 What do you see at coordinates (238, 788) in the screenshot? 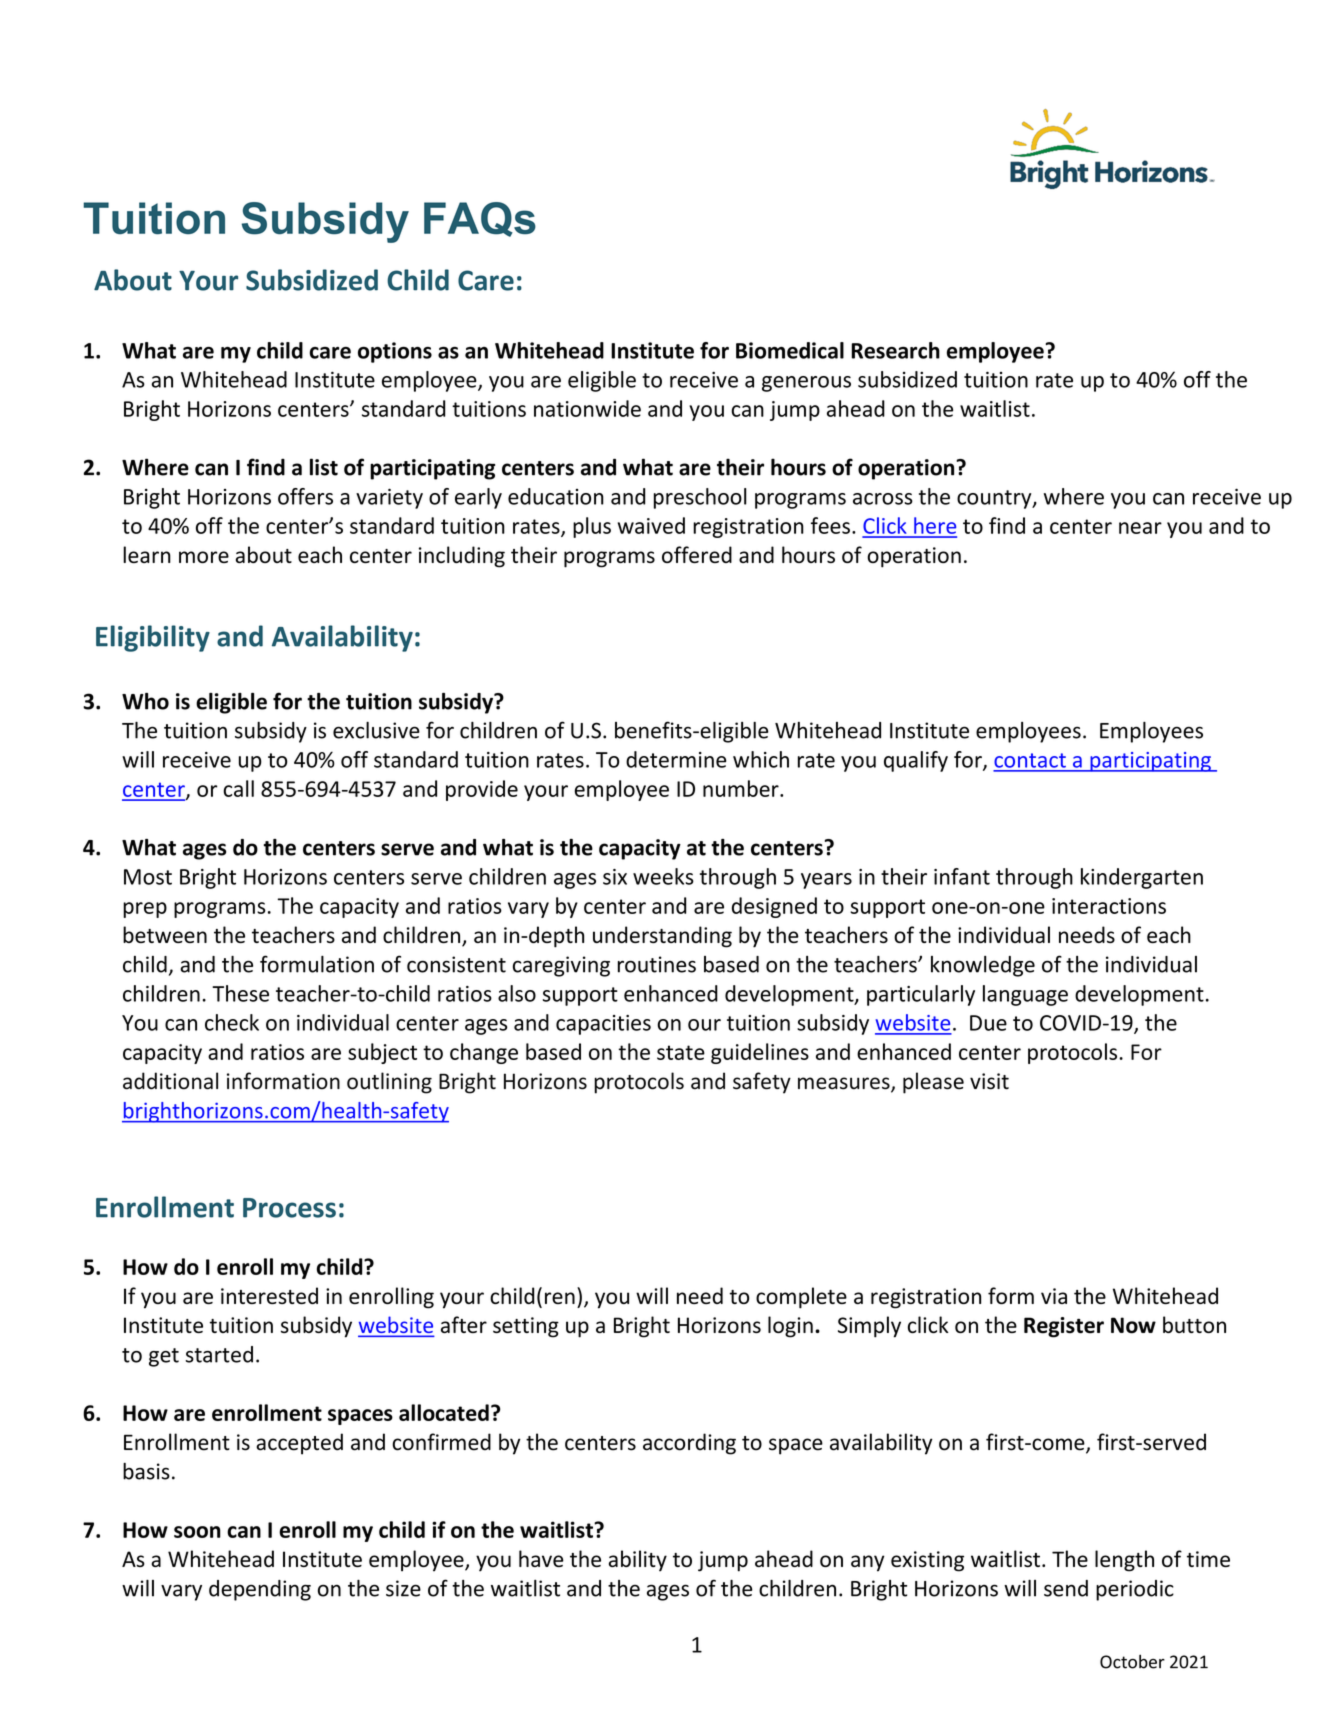
I see `call` at bounding box center [238, 788].
